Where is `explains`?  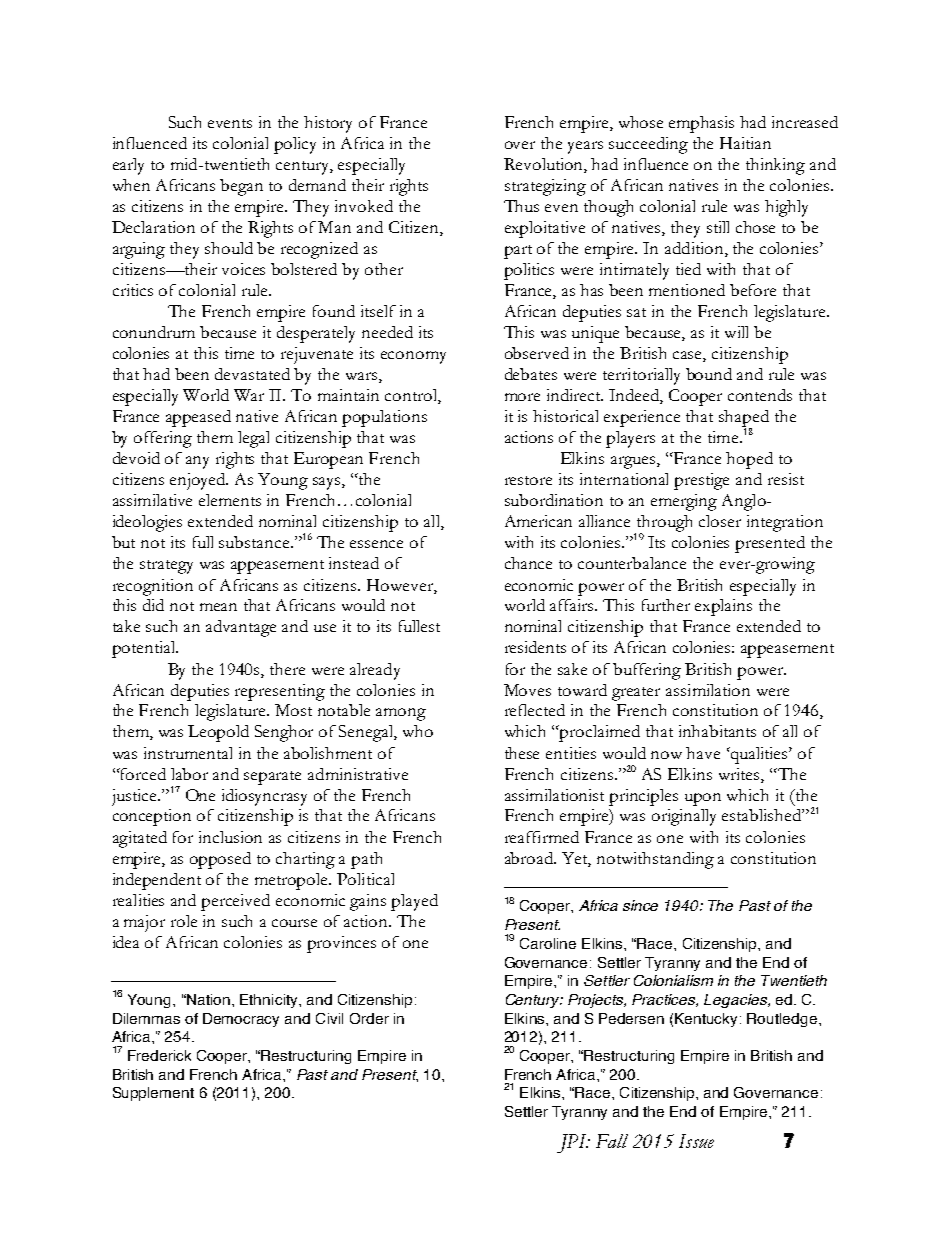 explains is located at coordinates (723, 607).
